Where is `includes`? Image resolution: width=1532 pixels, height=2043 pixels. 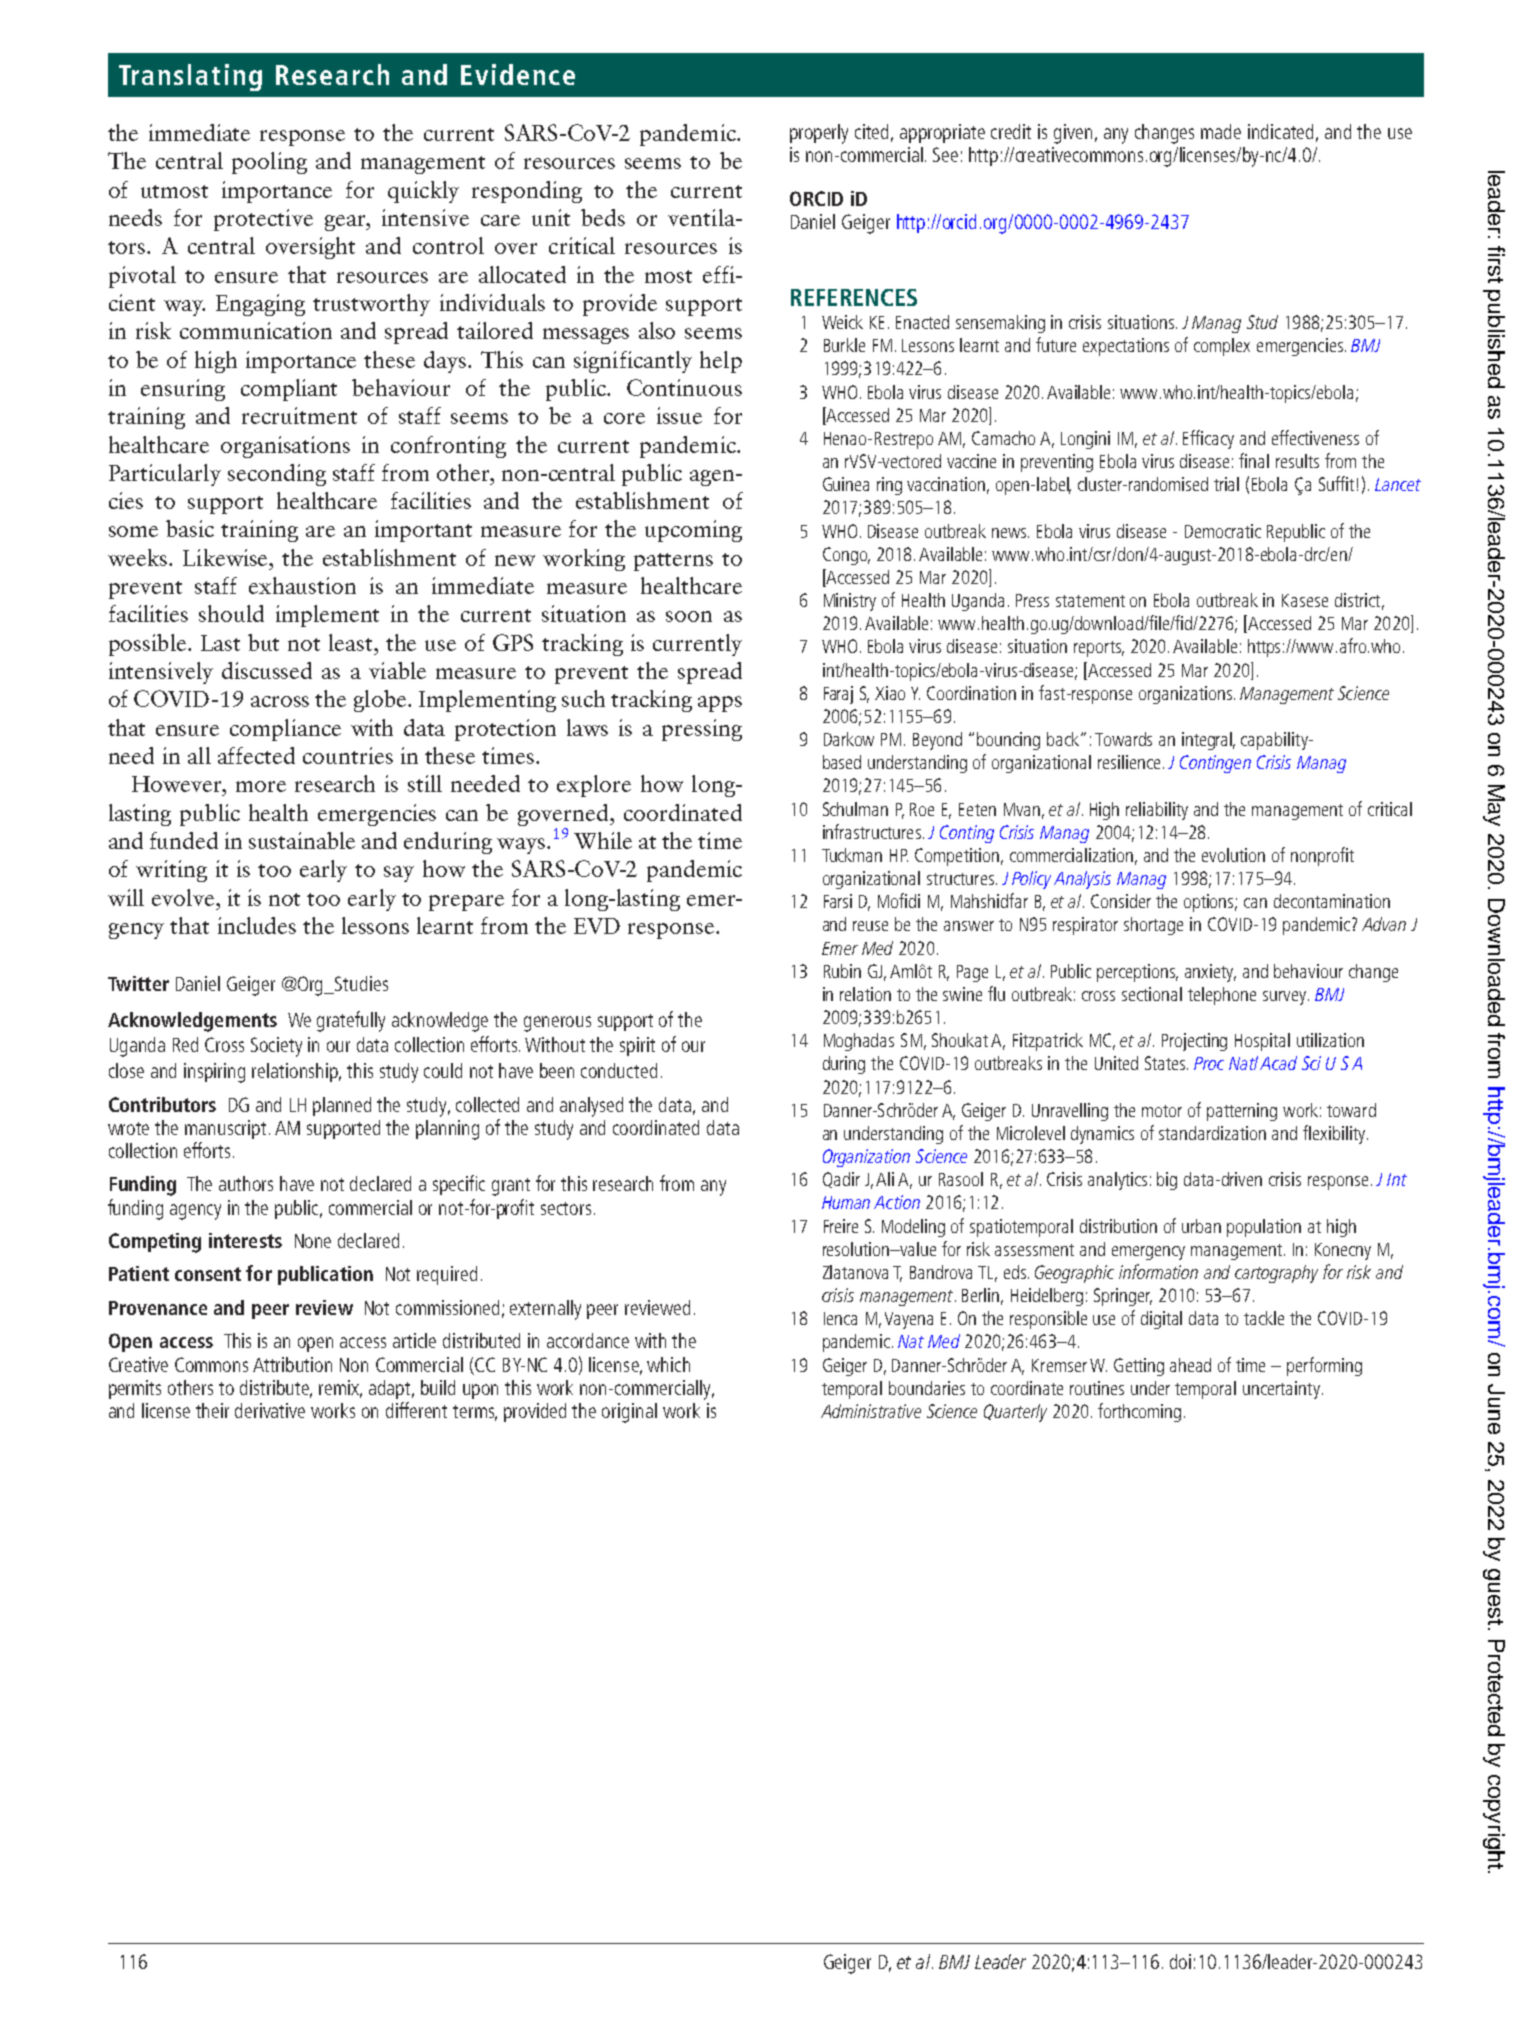 includes is located at coordinates (257, 925).
